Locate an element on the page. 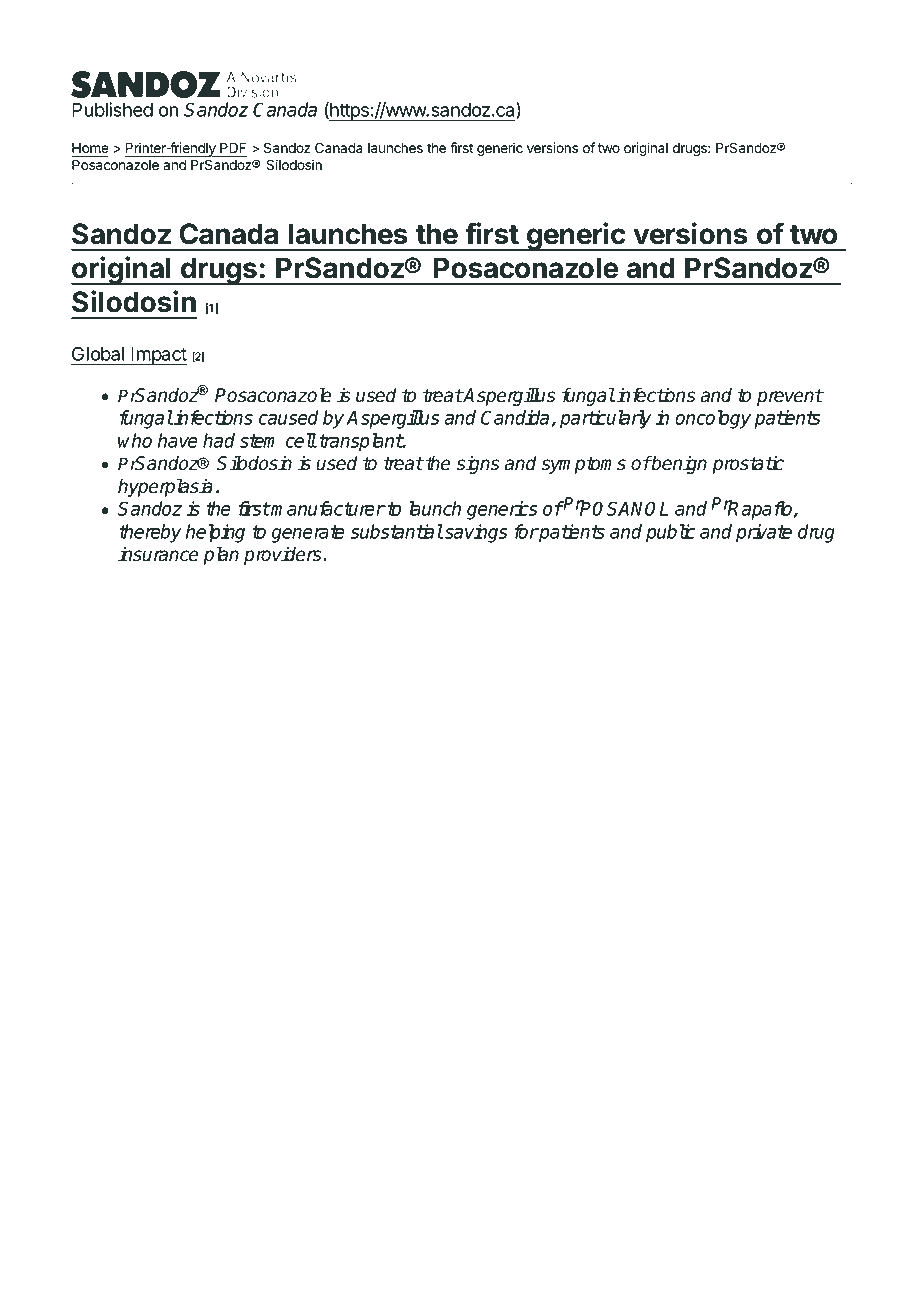 Image resolution: width=924 pixels, height=1308 pixels. thereby is located at coordinates (150, 533).
